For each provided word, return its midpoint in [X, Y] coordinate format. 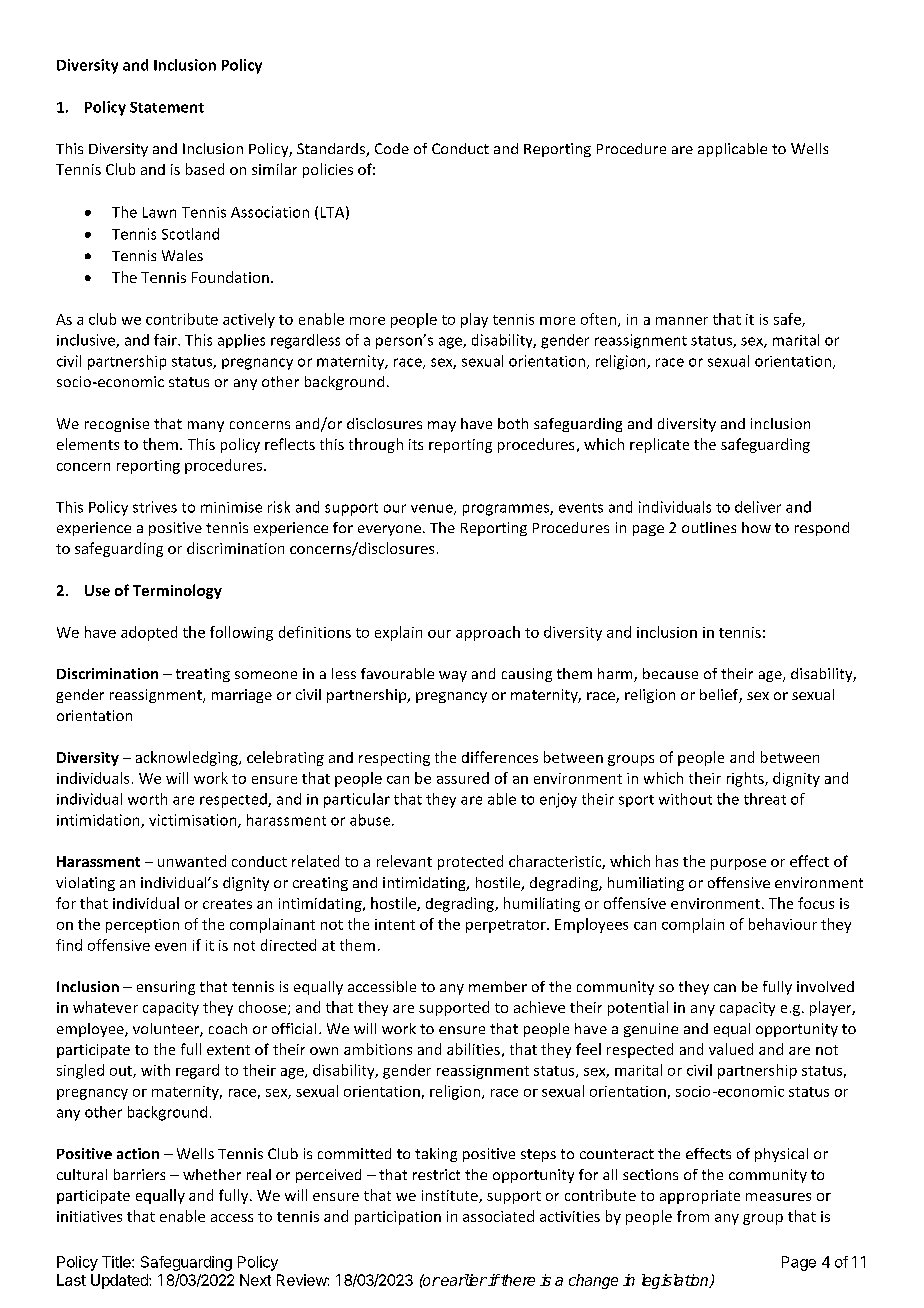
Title [117, 1262]
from [693, 1216]
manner [682, 321]
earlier [463, 1280]
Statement [167, 107]
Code [392, 148]
